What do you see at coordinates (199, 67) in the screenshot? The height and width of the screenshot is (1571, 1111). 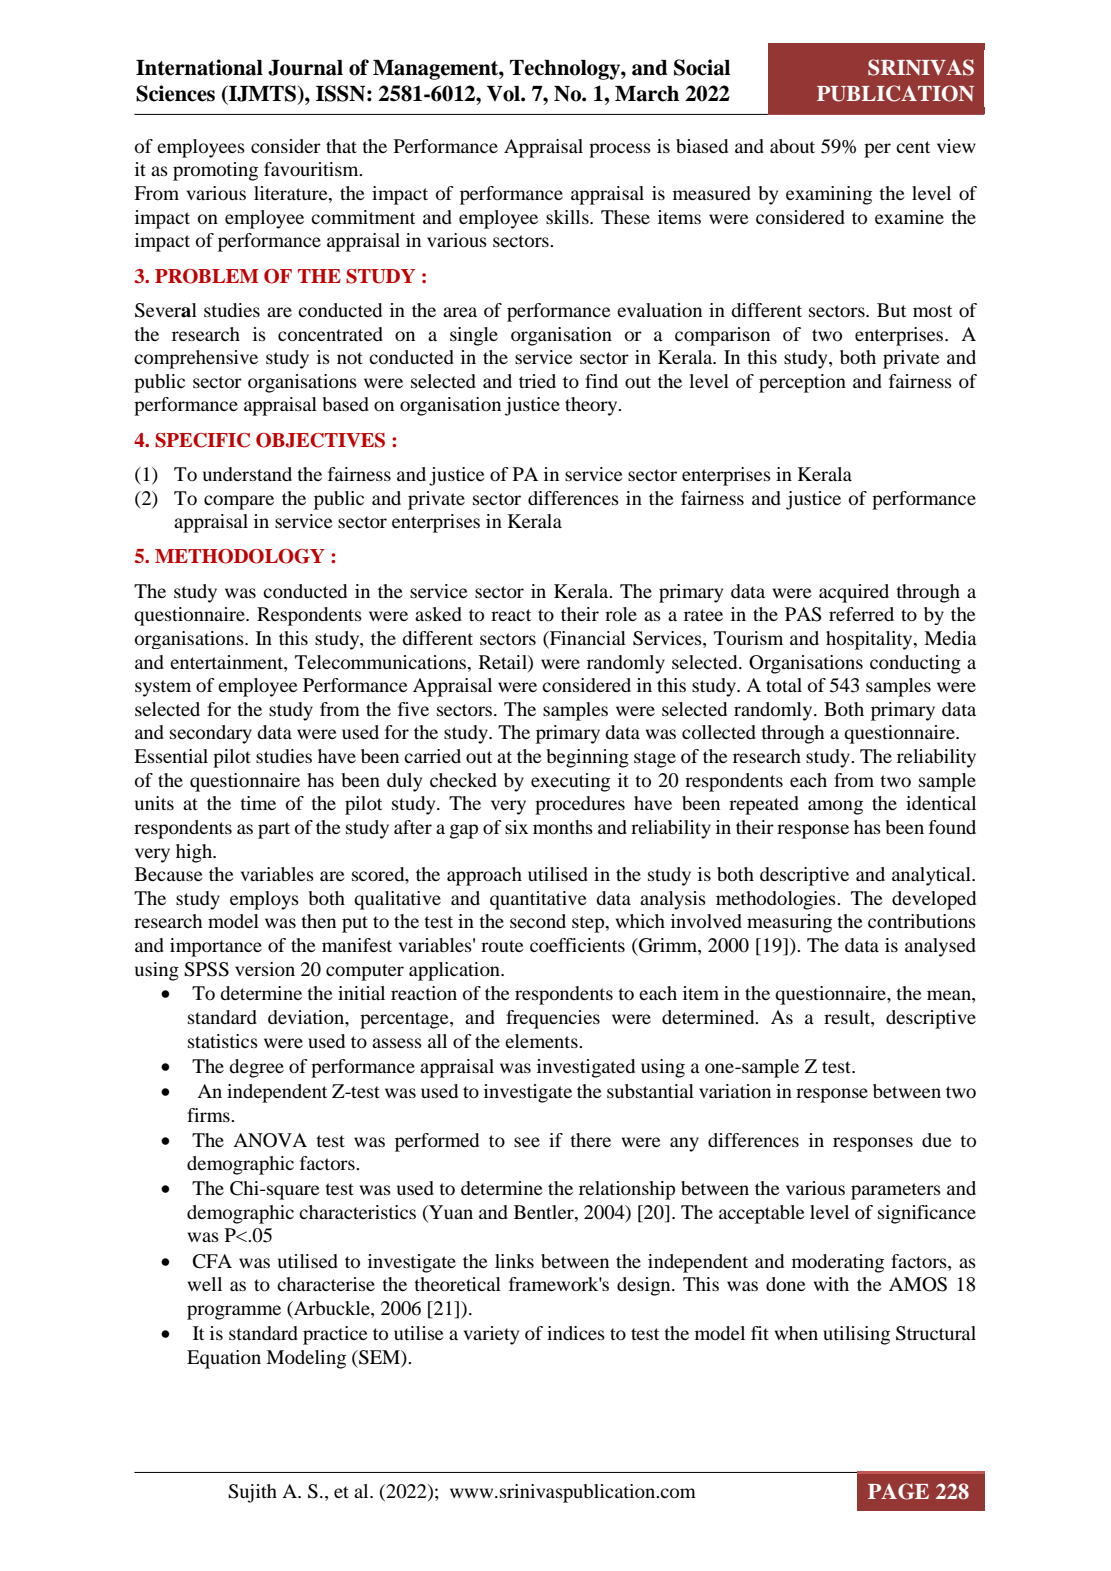 I see `International` at bounding box center [199, 67].
